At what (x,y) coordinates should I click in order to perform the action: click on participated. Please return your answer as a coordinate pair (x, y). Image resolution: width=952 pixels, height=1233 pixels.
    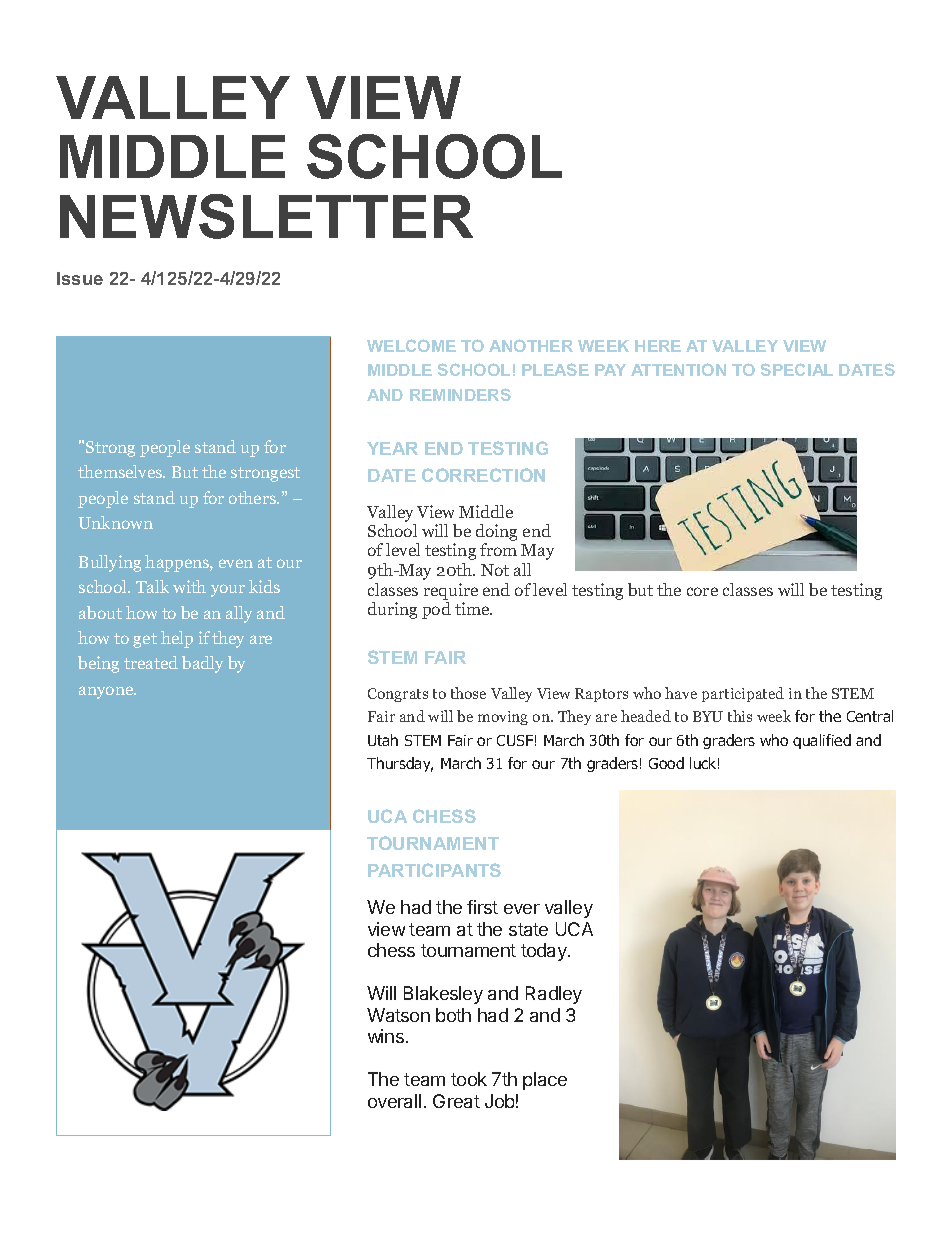
    Looking at the image, I should click on (743, 694).
